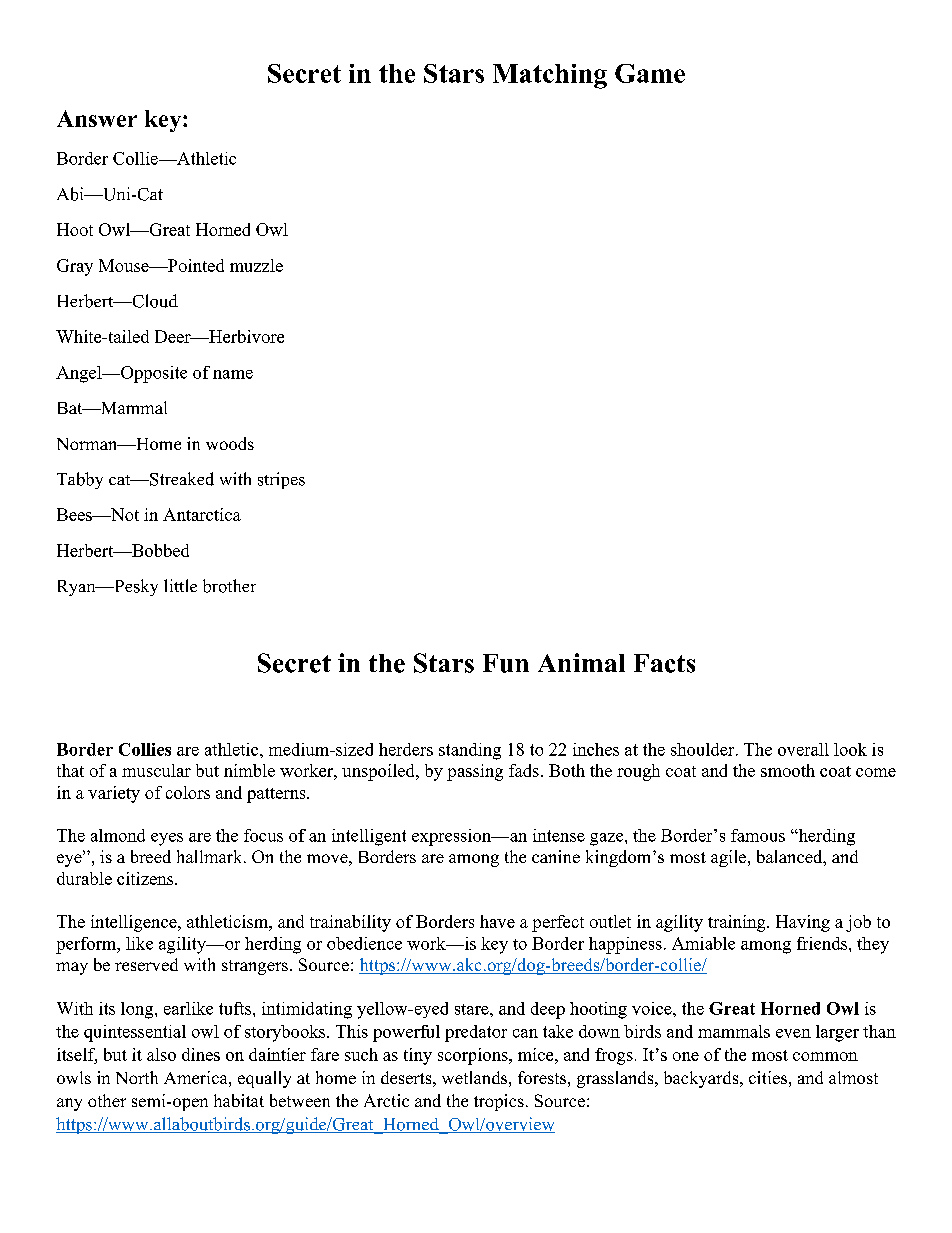 The height and width of the document is (1233, 952). I want to click on Animal, so click(581, 662).
